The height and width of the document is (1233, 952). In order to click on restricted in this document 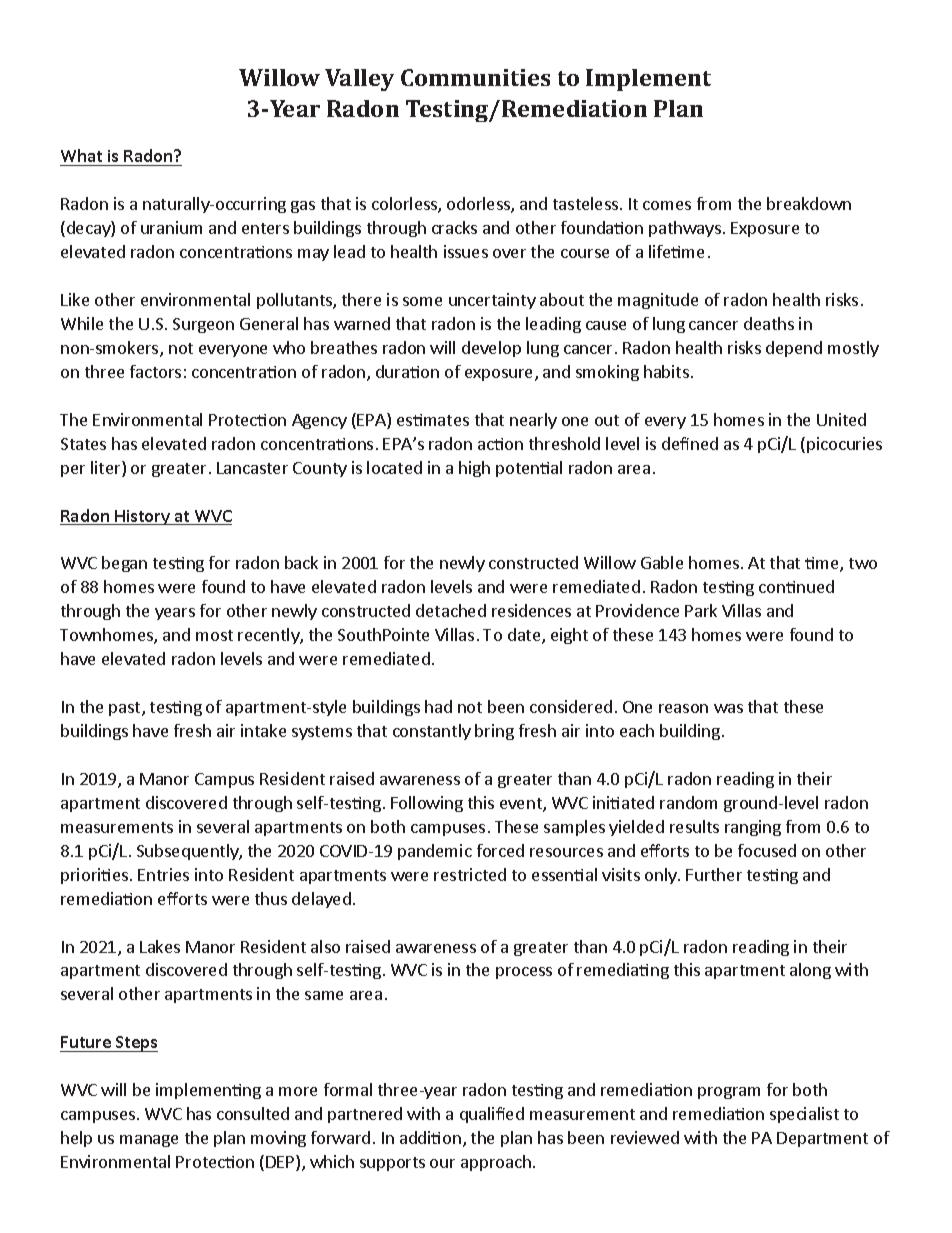, I will do `click(470, 874)`.
